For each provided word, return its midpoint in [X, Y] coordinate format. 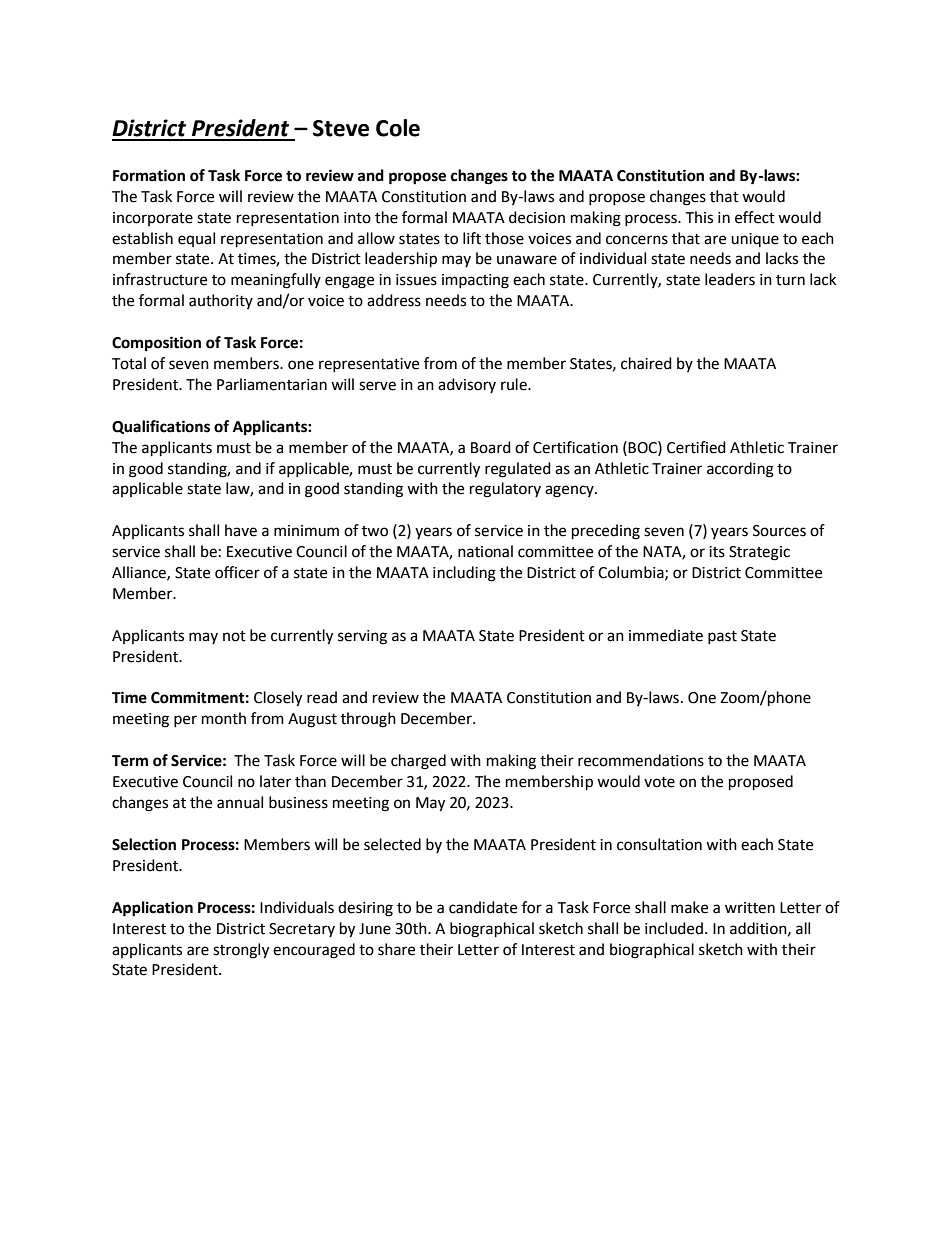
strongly [241, 951]
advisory [467, 385]
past [722, 637]
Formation [149, 175]
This [699, 217]
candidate [483, 907]
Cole [398, 128]
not [234, 636]
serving [362, 637]
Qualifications [161, 427]
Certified [696, 447]
